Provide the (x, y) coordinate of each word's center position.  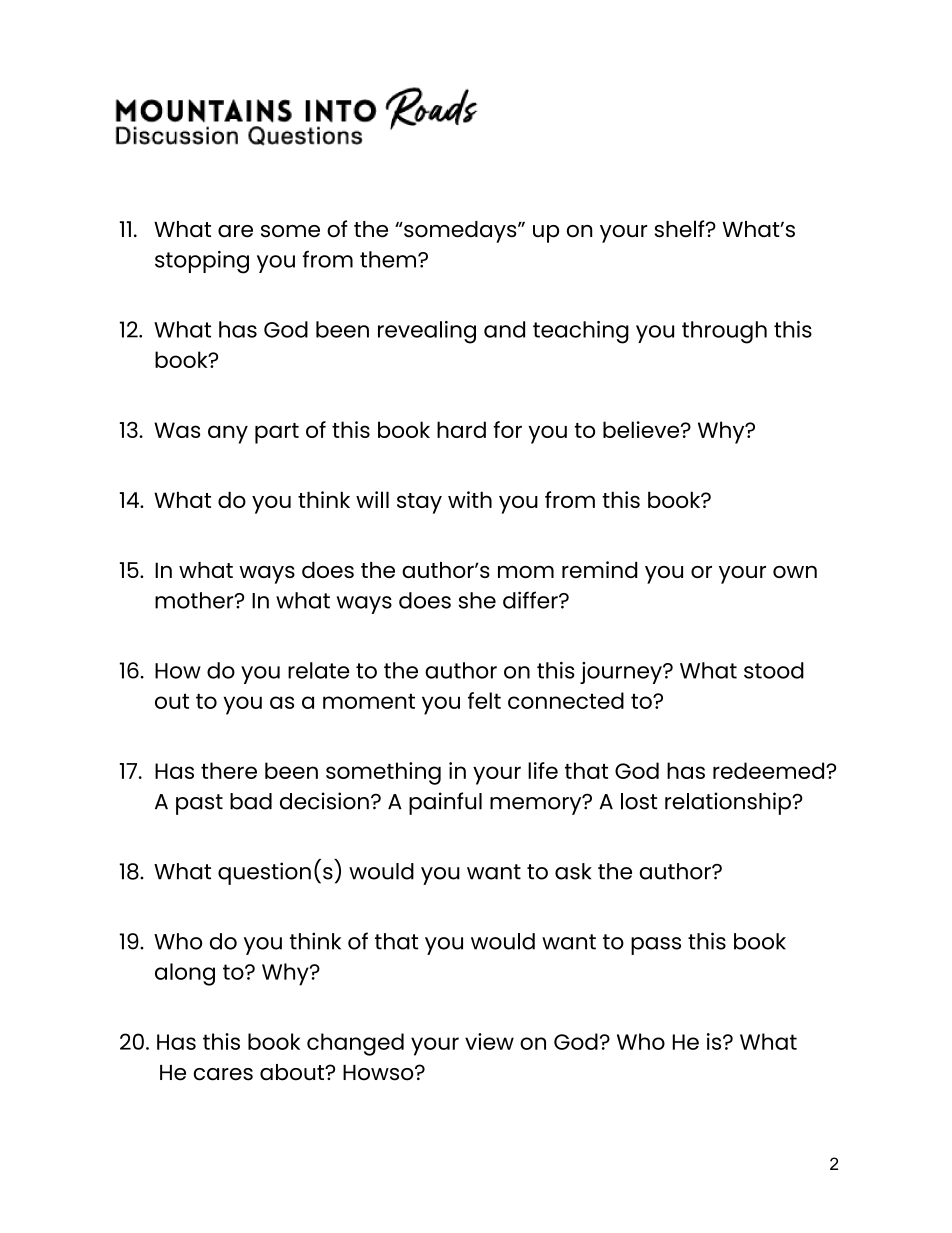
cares (223, 1074)
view (489, 1041)
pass (656, 946)
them (388, 259)
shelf (681, 229)
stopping (202, 262)
